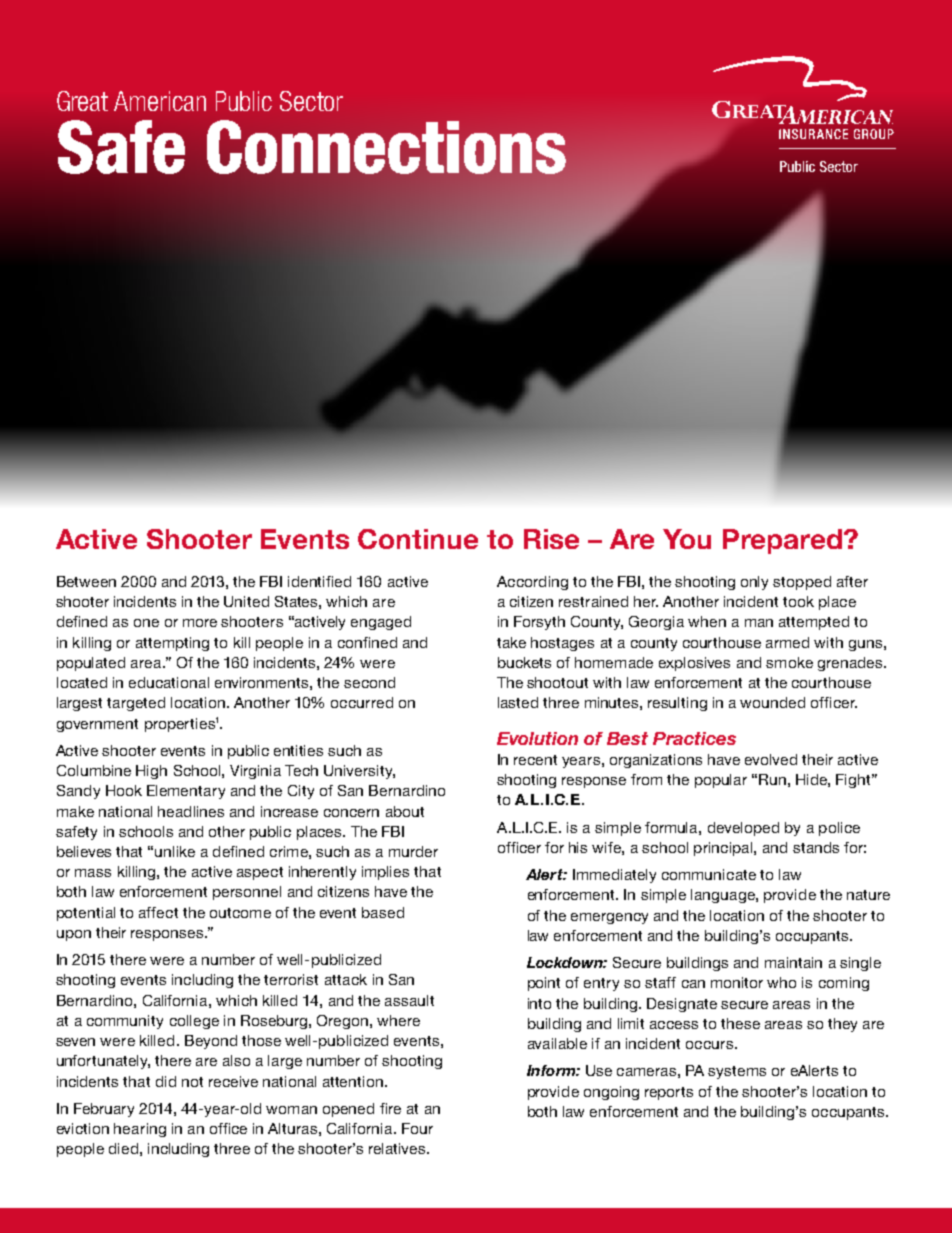  Describe the element at coordinates (386, 147) in the document. I see `Connections` at that location.
